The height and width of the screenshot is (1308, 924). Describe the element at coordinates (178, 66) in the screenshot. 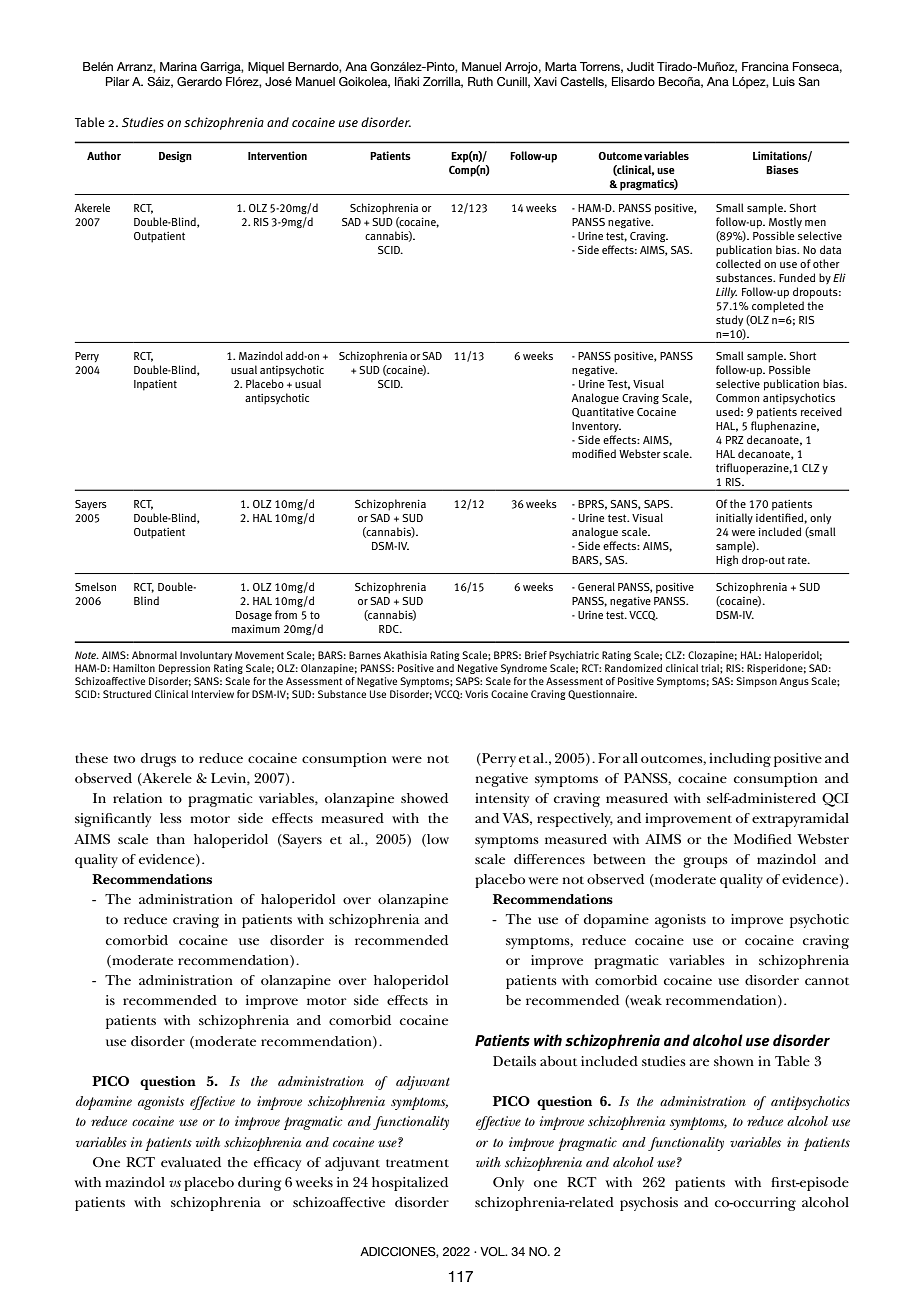

I see `Marina` at that location.
